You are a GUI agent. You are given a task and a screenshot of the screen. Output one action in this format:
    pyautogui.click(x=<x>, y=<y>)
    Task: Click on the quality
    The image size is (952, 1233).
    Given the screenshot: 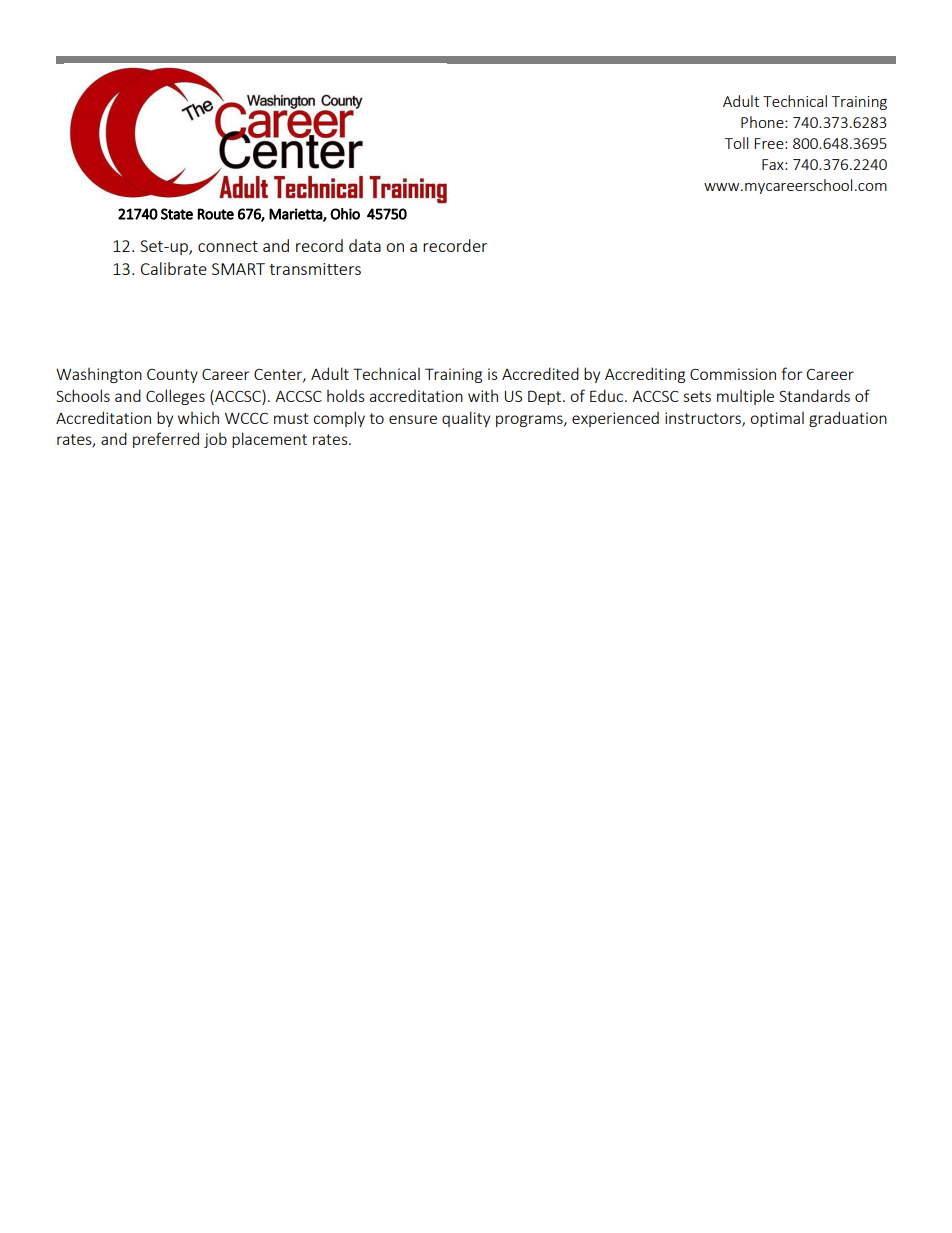 What is the action you would take?
    pyautogui.click(x=466, y=419)
